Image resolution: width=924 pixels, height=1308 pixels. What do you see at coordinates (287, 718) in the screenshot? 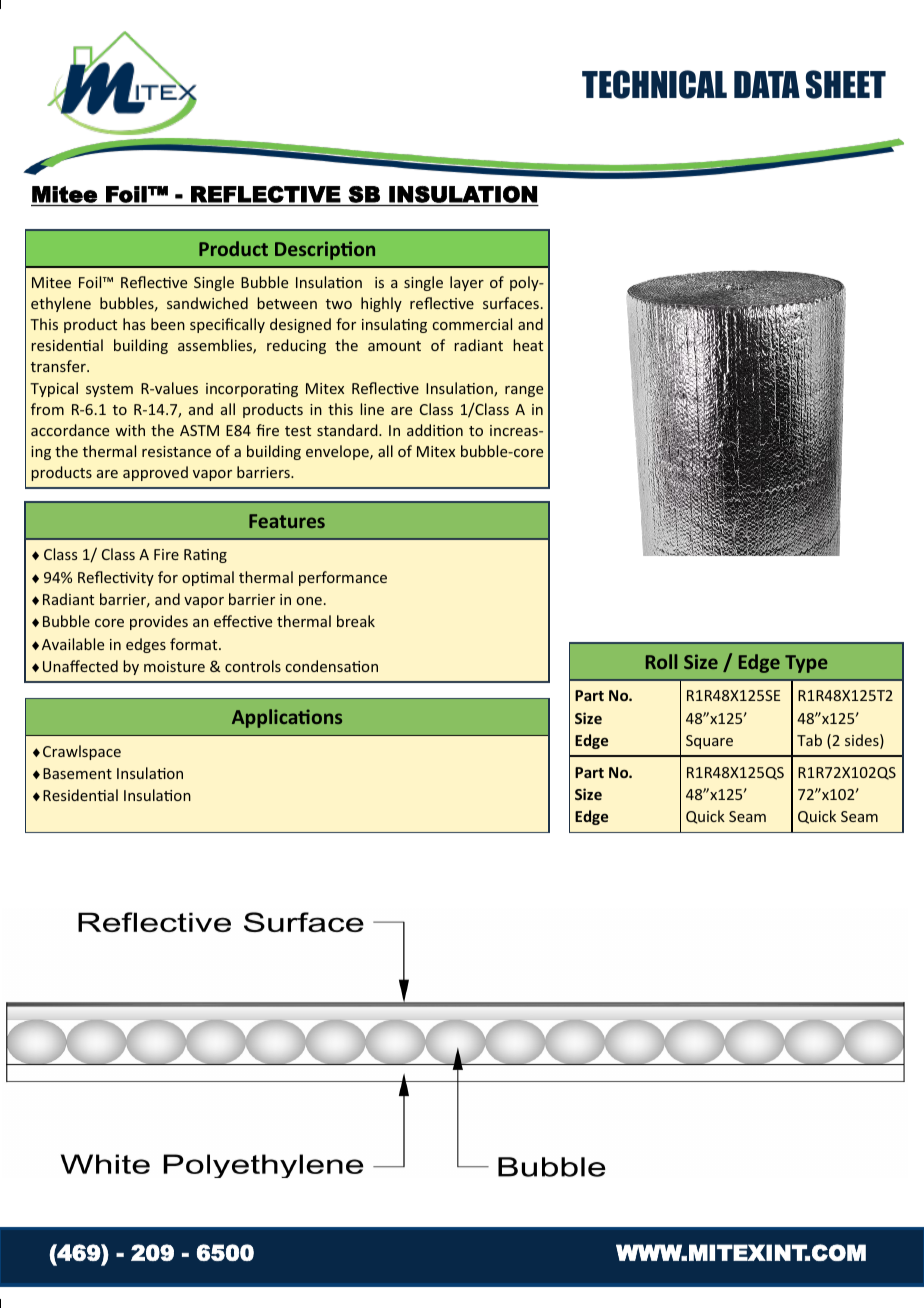
I see `Applications` at bounding box center [287, 718].
